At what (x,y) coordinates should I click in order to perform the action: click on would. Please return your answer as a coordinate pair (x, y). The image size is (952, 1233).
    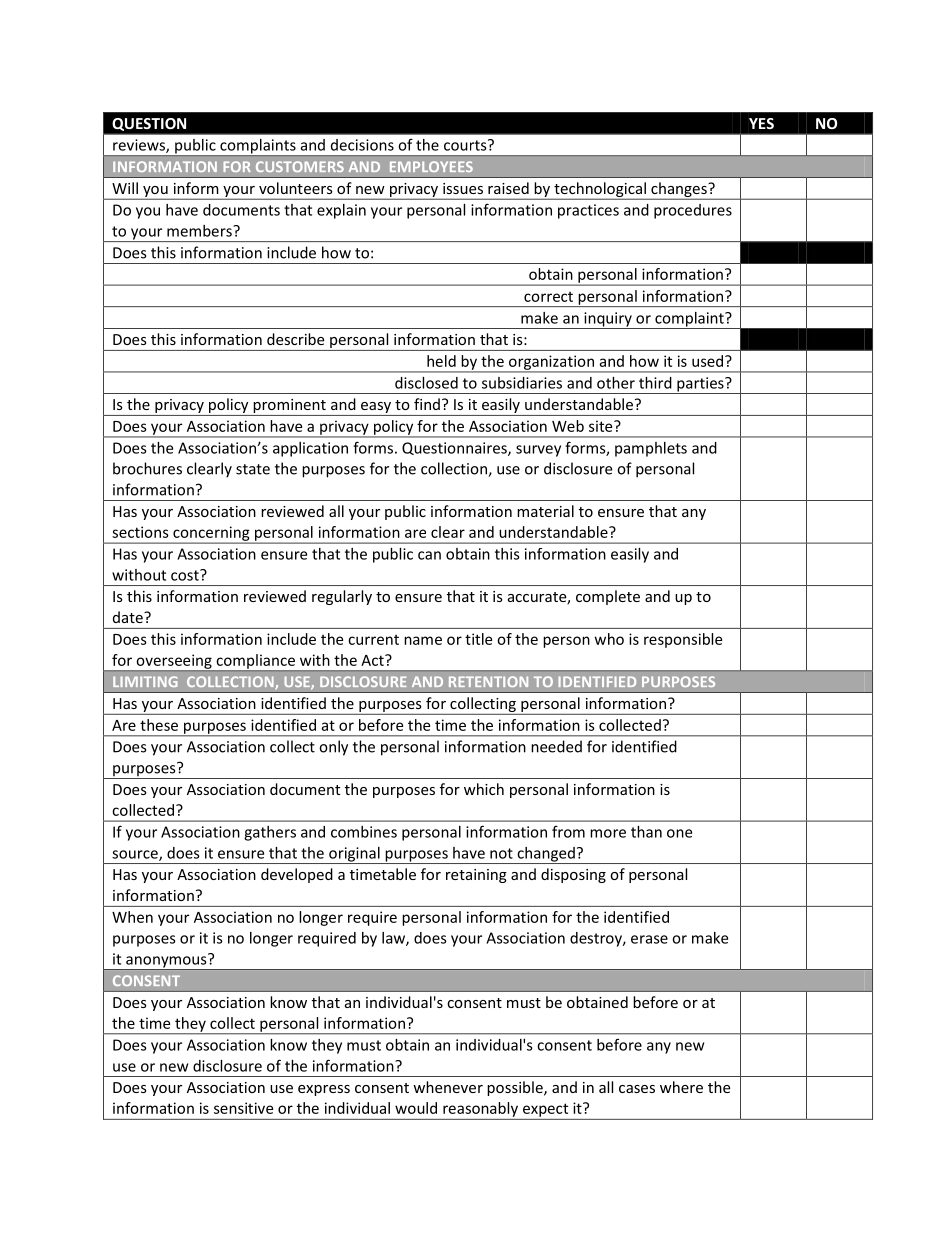
    Looking at the image, I should click on (416, 1108).
